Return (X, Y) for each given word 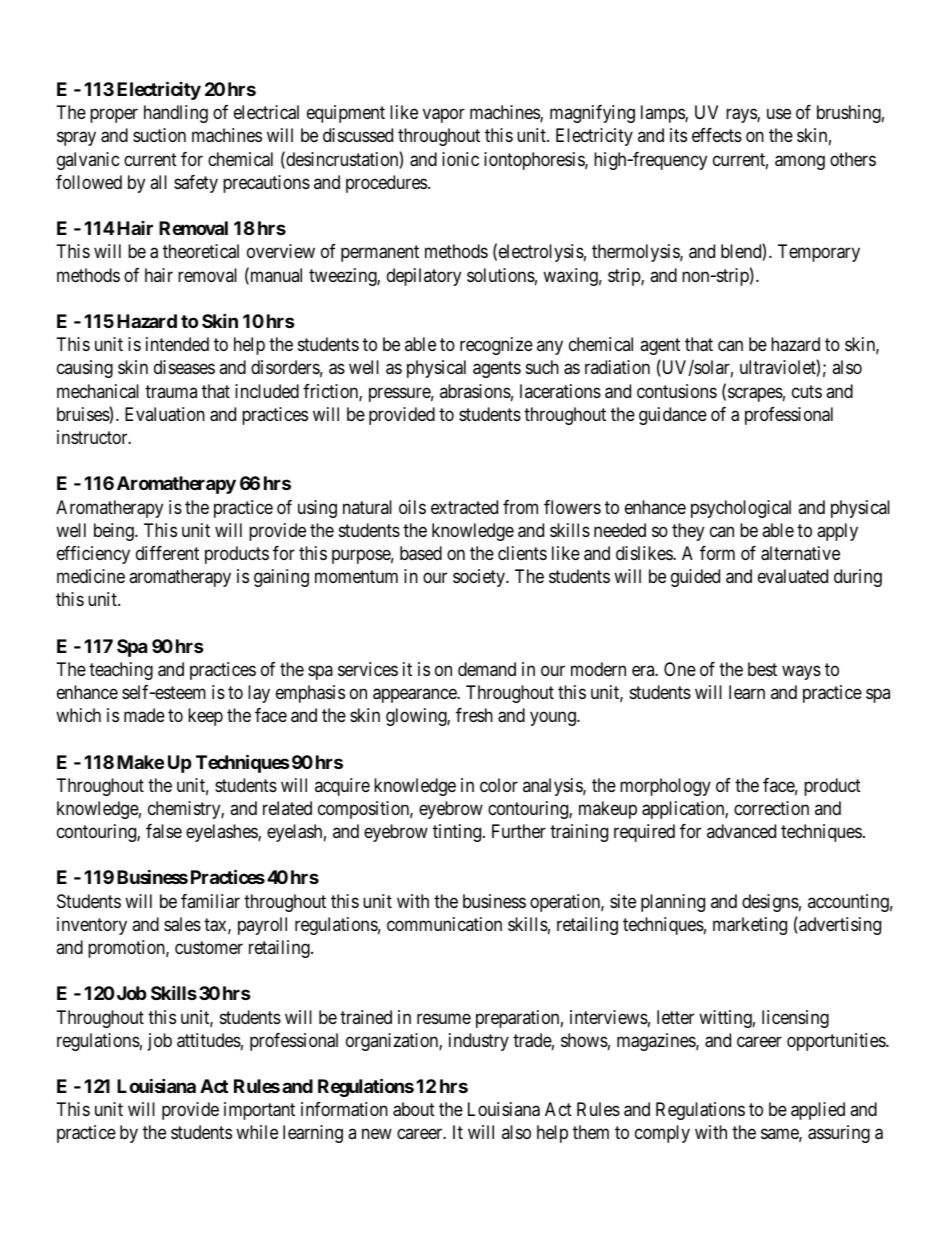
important (259, 1111)
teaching (121, 671)
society (480, 578)
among (800, 162)
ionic (460, 159)
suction (159, 135)
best (762, 669)
